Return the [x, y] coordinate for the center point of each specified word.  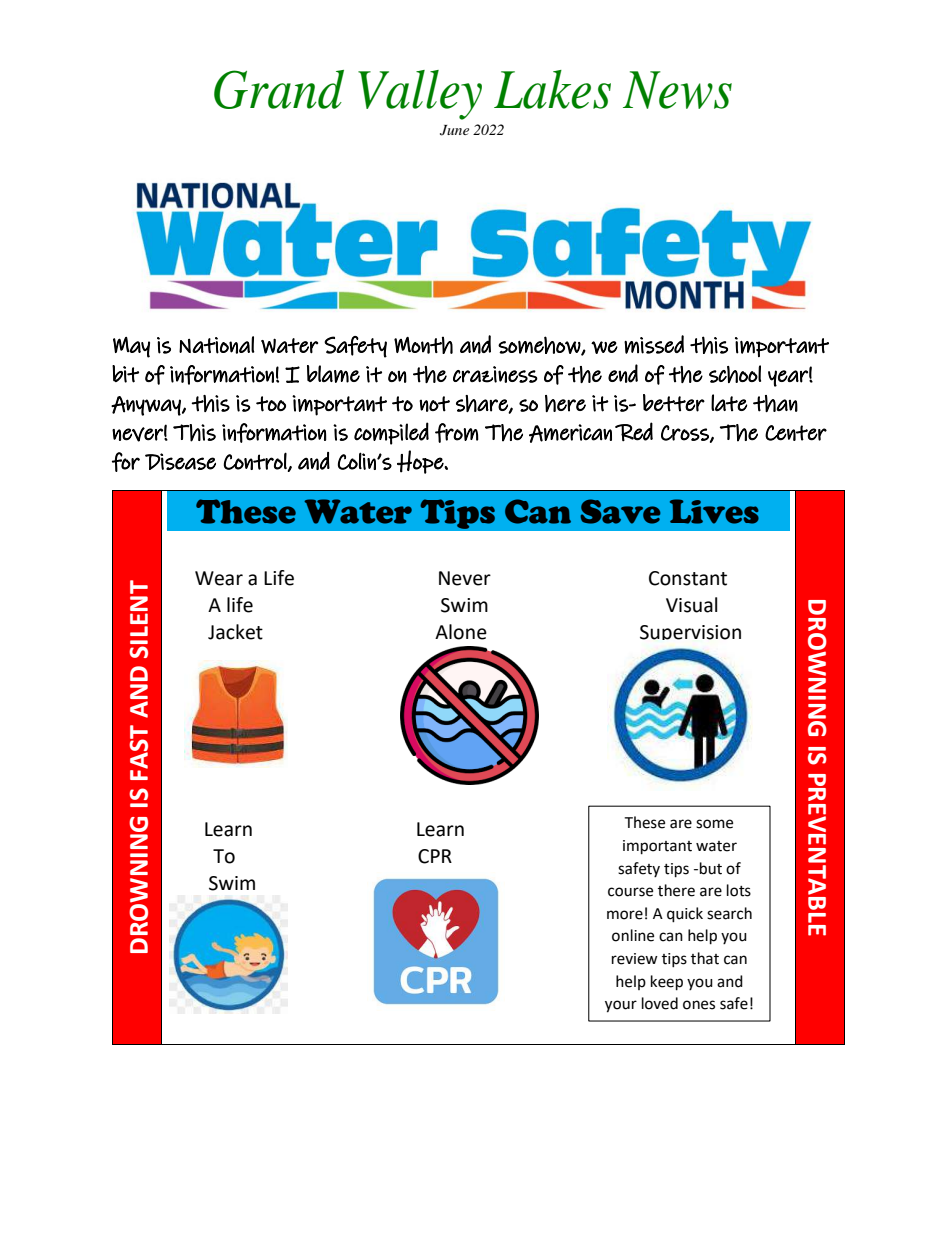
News [677, 90]
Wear [219, 578]
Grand [279, 89]
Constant [688, 578]
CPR [435, 856]
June [454, 130]
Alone [461, 632]
